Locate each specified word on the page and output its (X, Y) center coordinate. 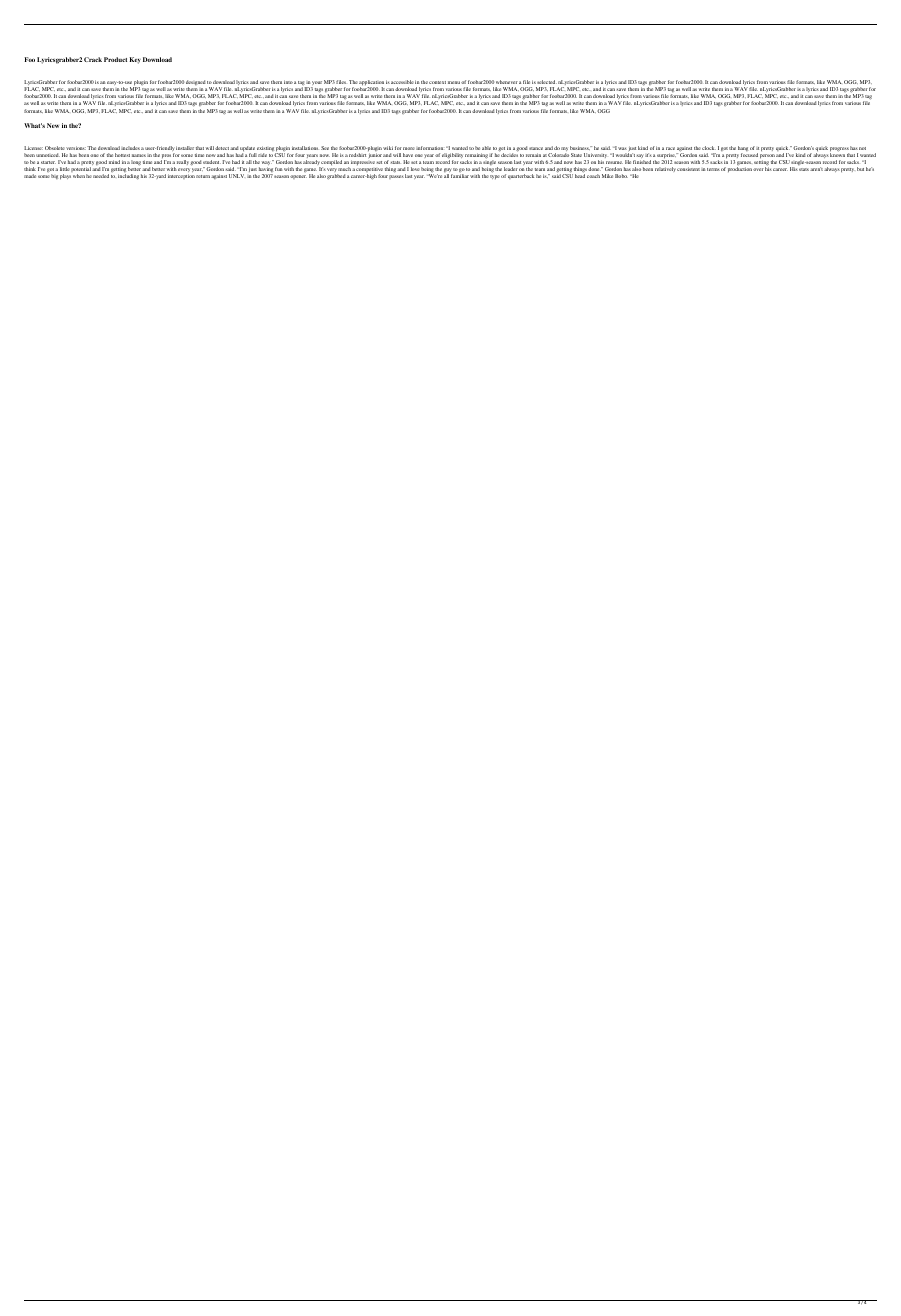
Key (135, 60)
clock (709, 148)
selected (547, 82)
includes (130, 148)
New (53, 125)
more (409, 148)
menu (454, 82)
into (288, 82)
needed (101, 176)
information (429, 148)
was (622, 148)
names (139, 155)
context (437, 82)
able (486, 148)
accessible (402, 82)
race (670, 148)
